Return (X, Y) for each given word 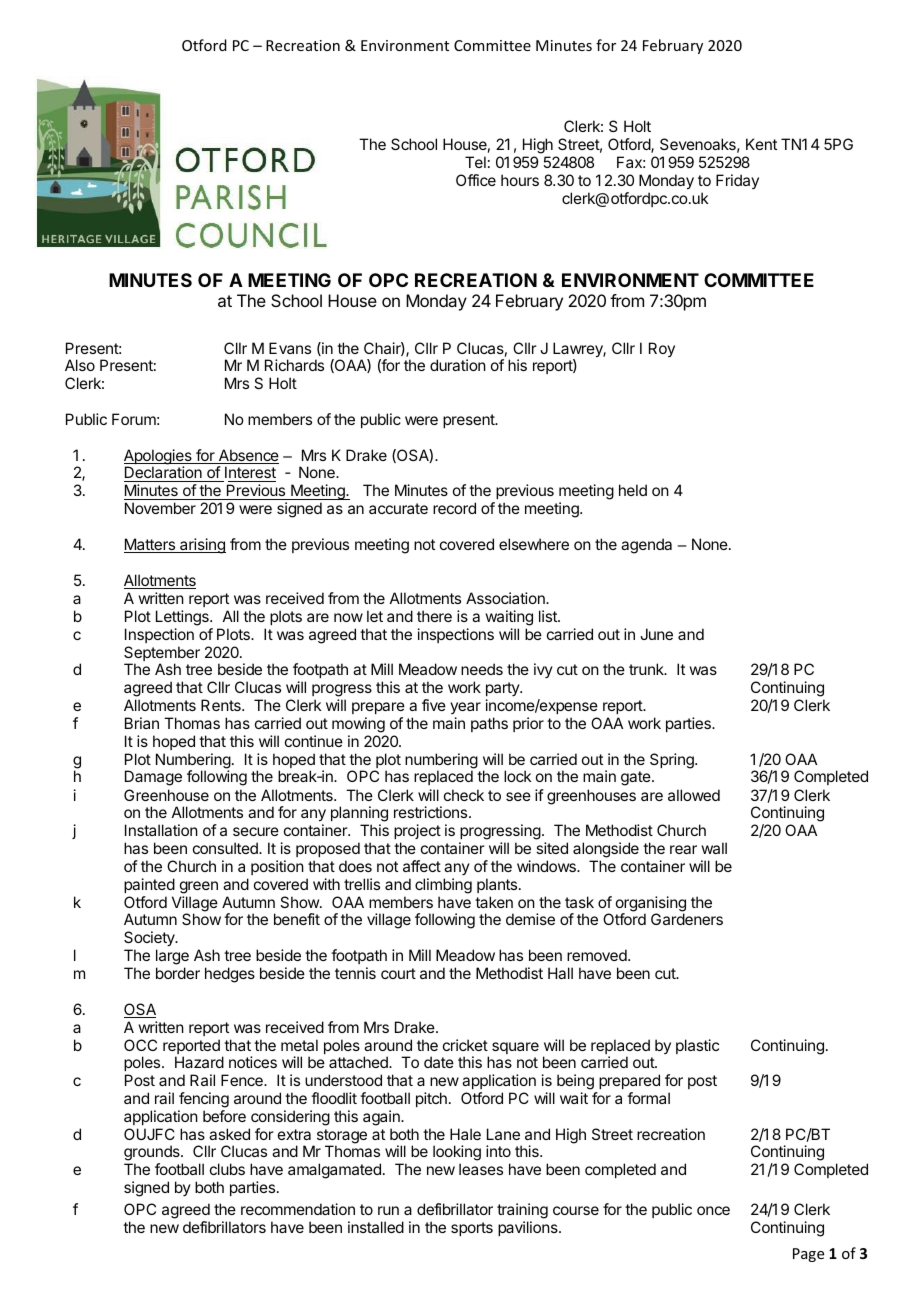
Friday (737, 181)
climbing (443, 886)
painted (149, 885)
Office (476, 180)
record (454, 508)
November (160, 508)
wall (714, 848)
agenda (646, 546)
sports (472, 1229)
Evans (290, 348)
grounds (153, 1154)
